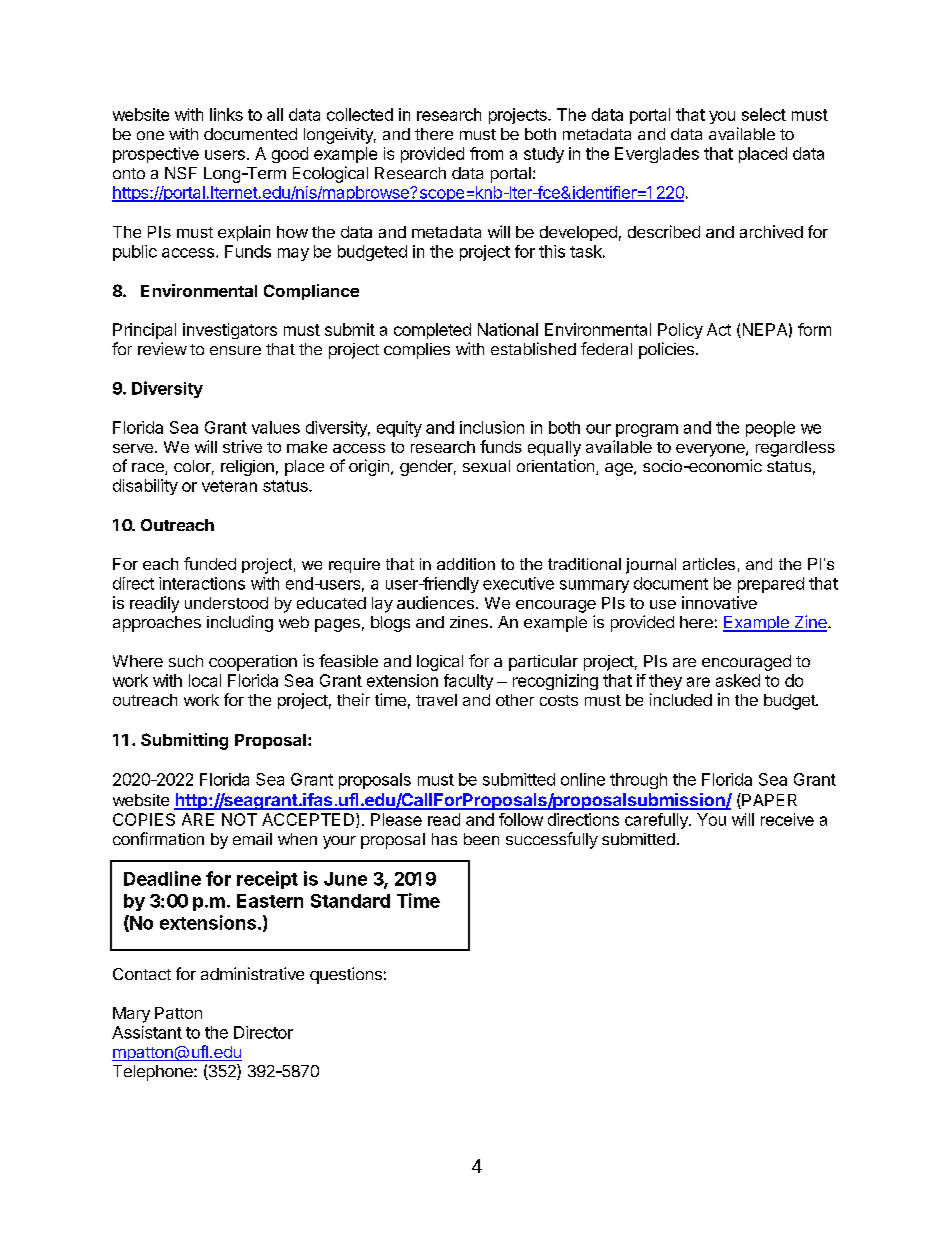  What do you see at coordinates (346, 975) in the image?
I see `questions` at bounding box center [346, 975].
